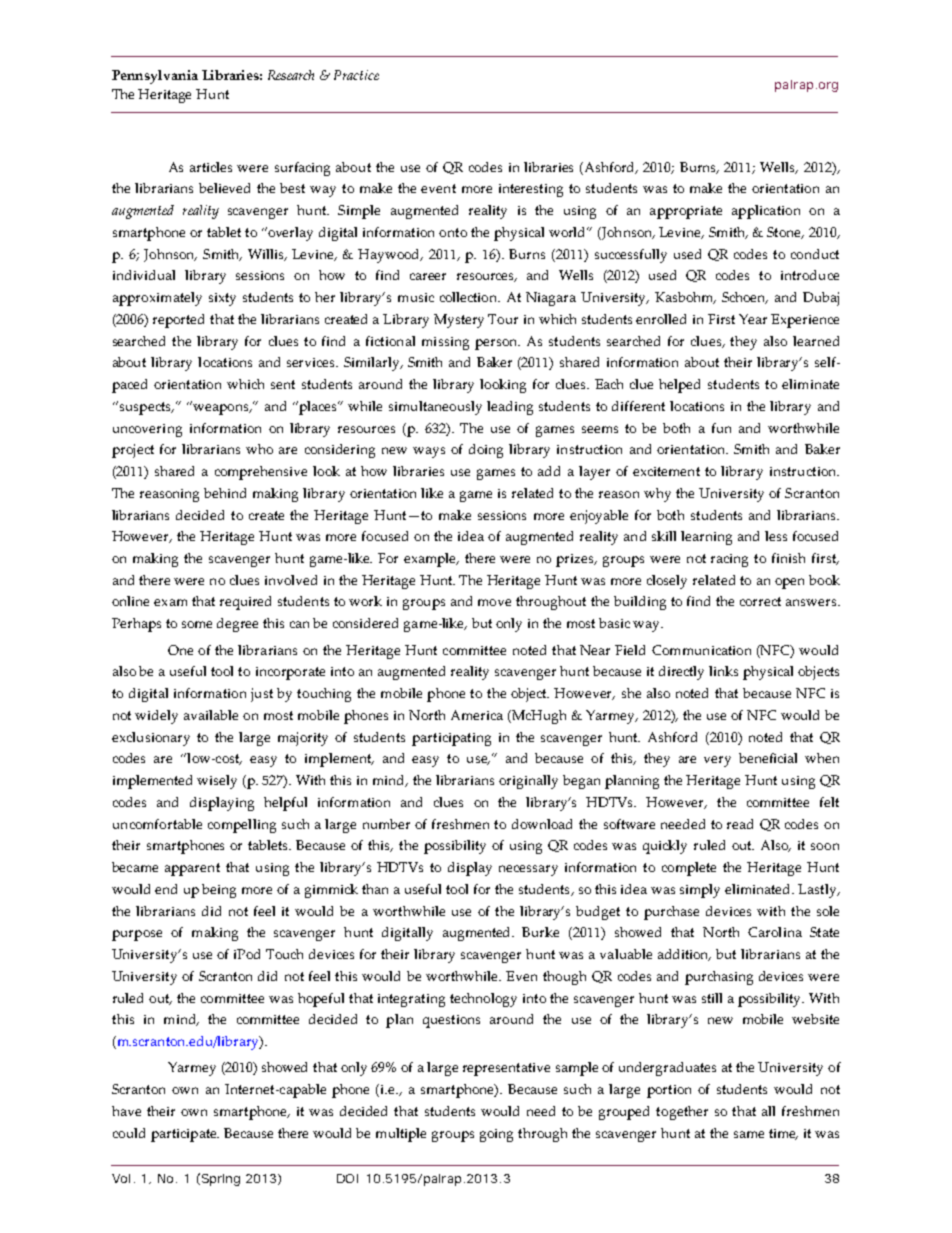 The height and width of the image is (1233, 952). Describe the element at coordinates (760, 601) in the image. I see `correct` at that location.
